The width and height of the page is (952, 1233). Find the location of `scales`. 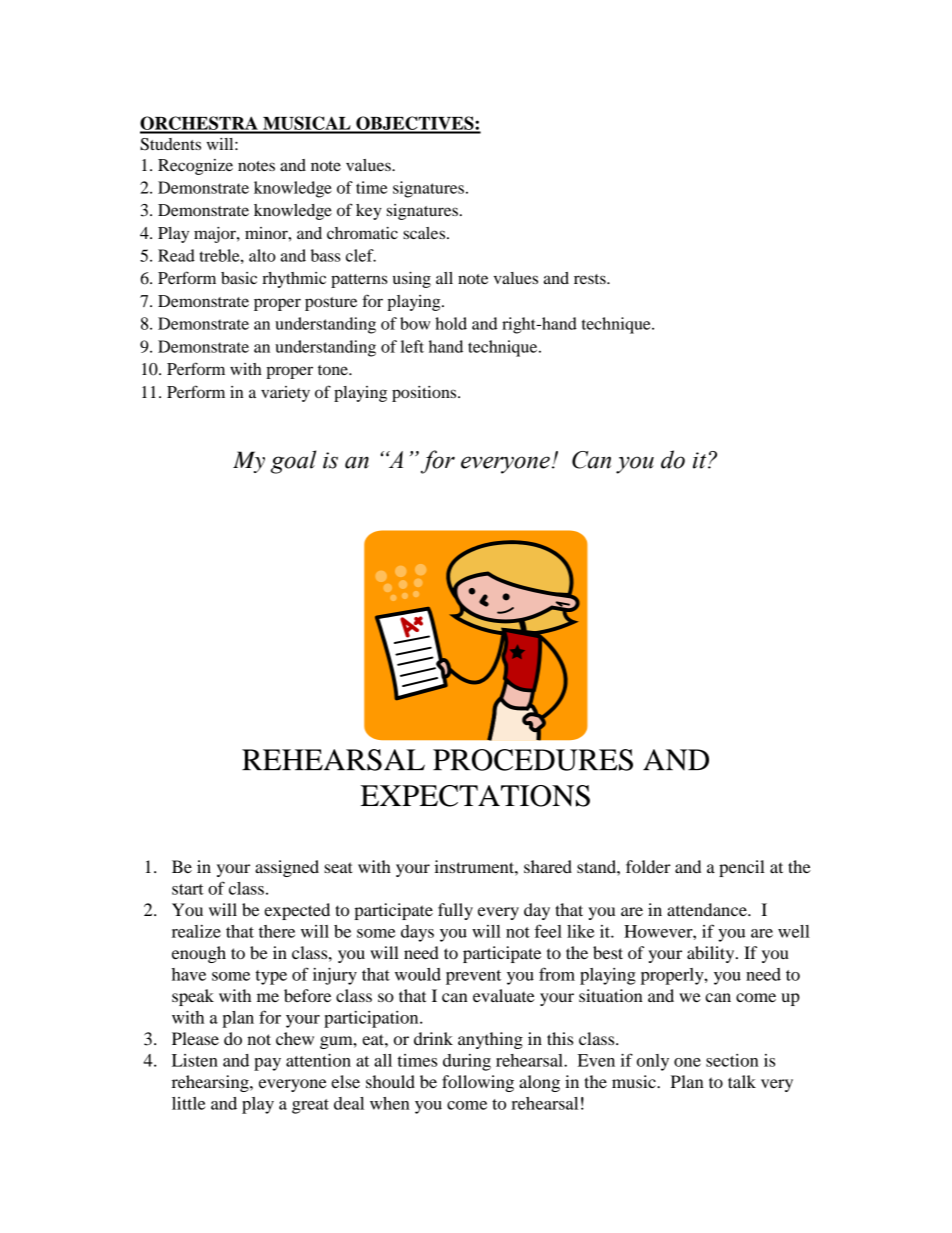

scales is located at coordinates (425, 233).
